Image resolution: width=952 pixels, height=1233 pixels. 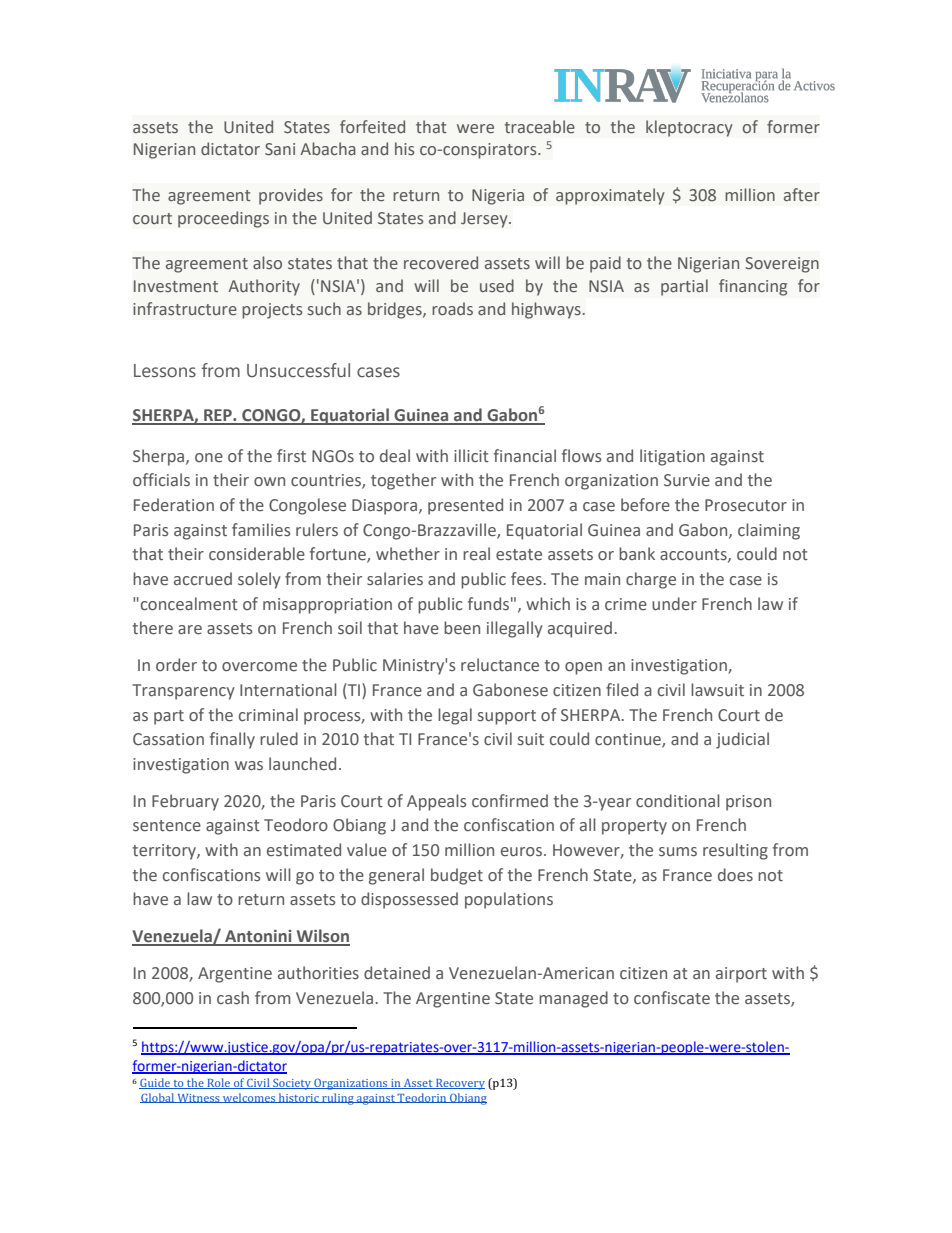 I want to click on litigation, so click(x=672, y=457).
